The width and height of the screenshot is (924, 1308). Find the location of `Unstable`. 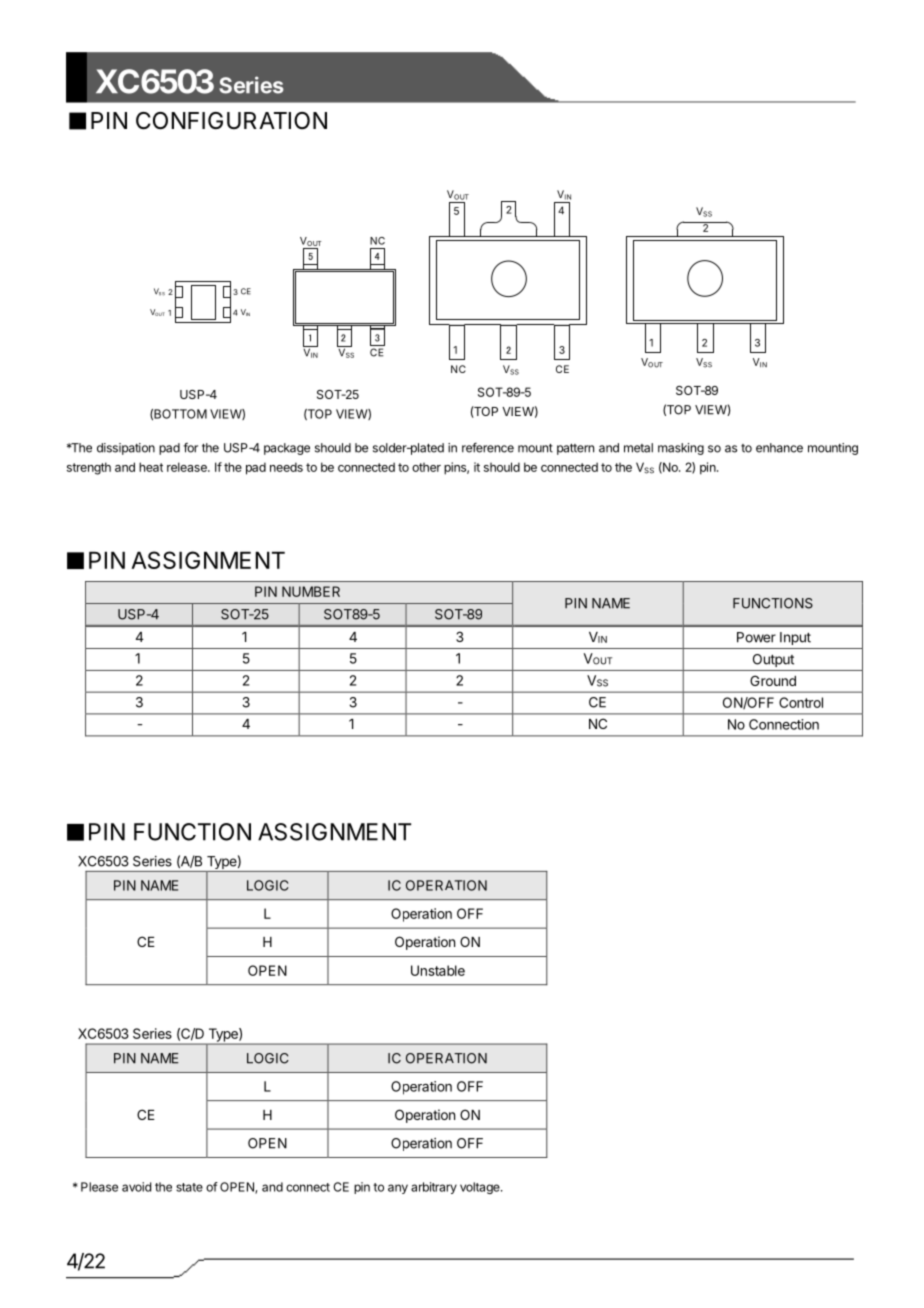

Unstable is located at coordinates (438, 970).
